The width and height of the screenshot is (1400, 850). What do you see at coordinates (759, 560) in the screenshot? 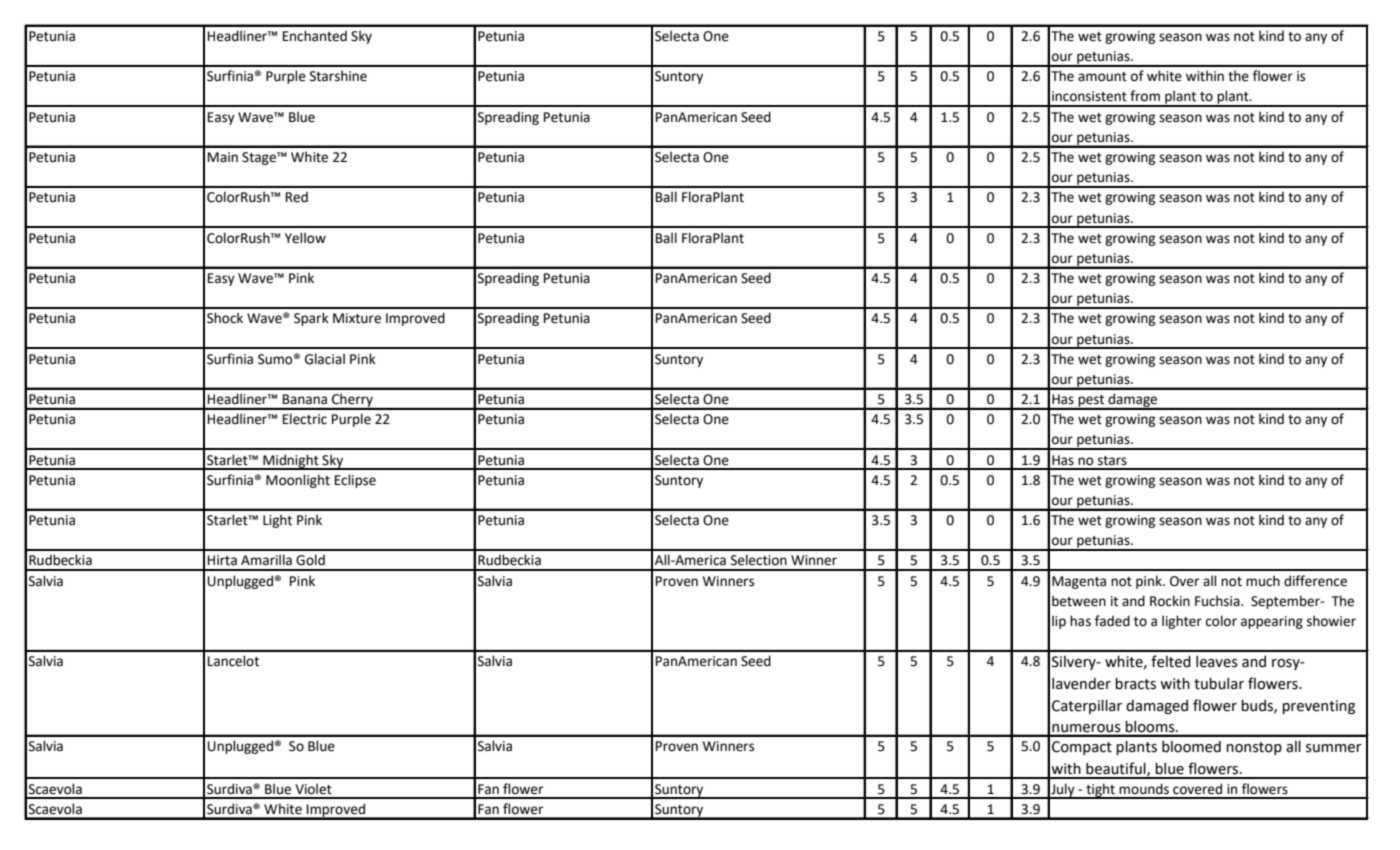
I see `Selection` at bounding box center [759, 560].
